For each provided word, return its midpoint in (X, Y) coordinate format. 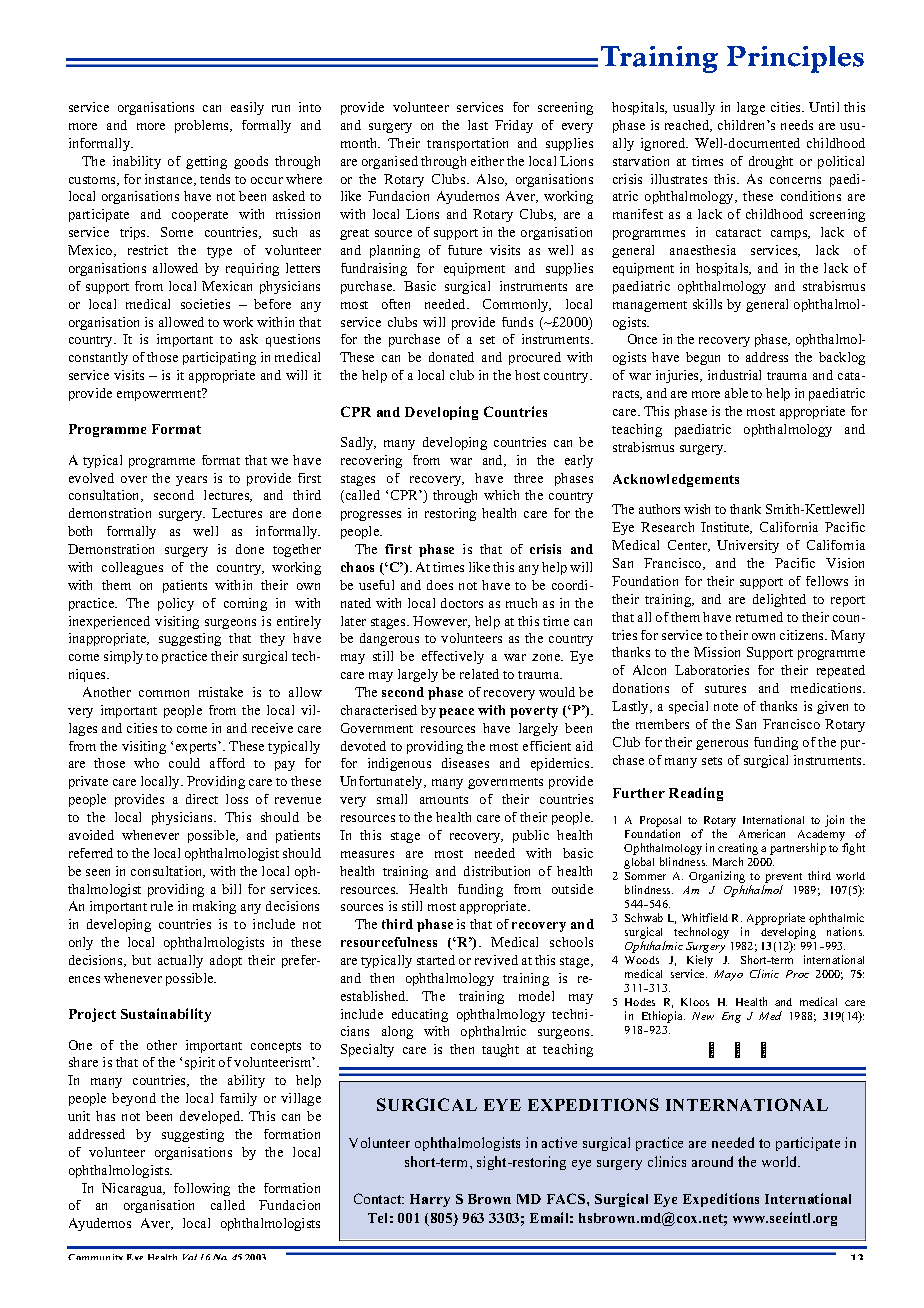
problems (203, 126)
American (762, 833)
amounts (444, 800)
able (736, 393)
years (191, 481)
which (501, 495)
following (202, 1189)
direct (202, 799)
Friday (514, 126)
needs (797, 125)
